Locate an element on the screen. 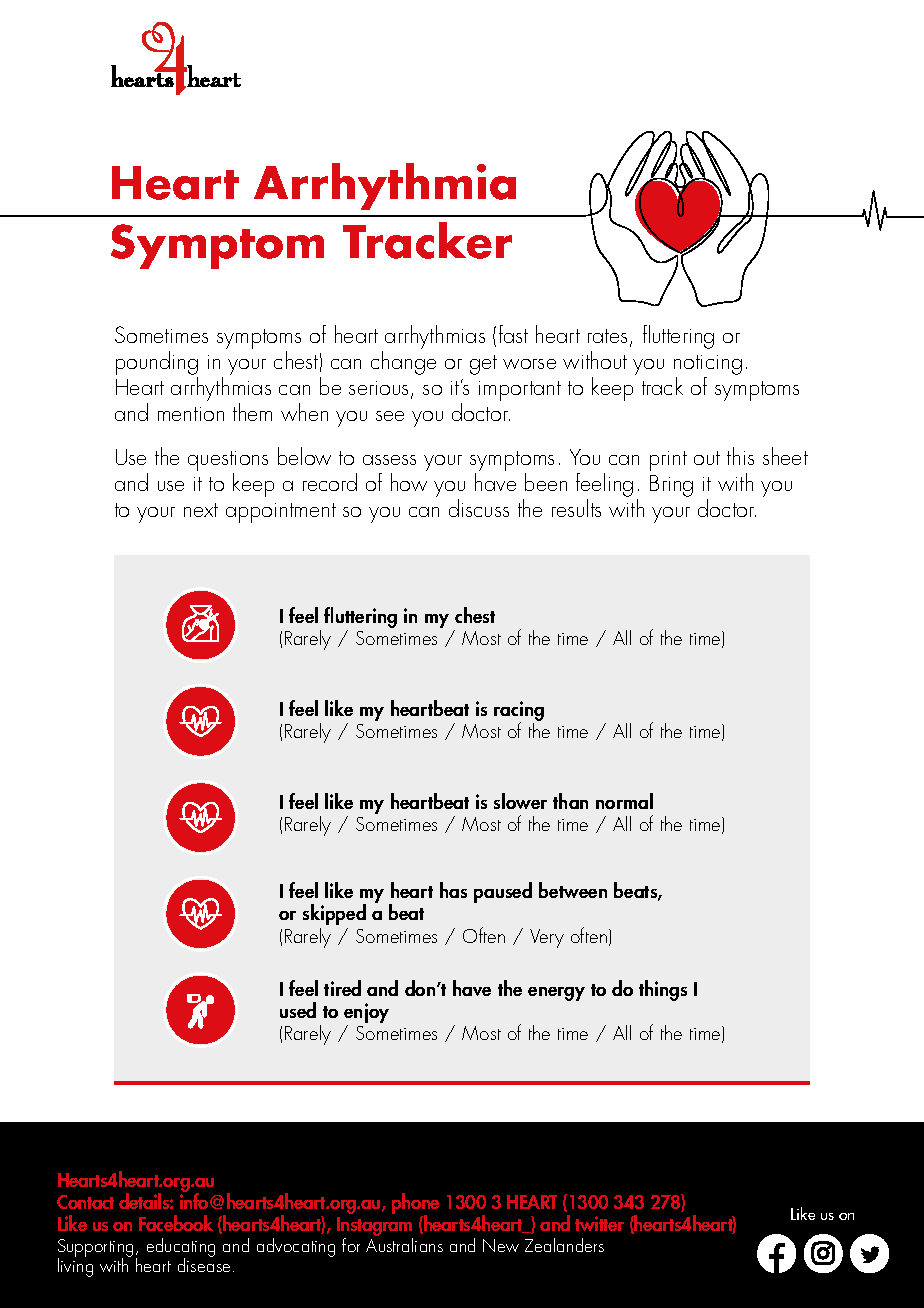 The image size is (924, 1308). things is located at coordinates (663, 990).
